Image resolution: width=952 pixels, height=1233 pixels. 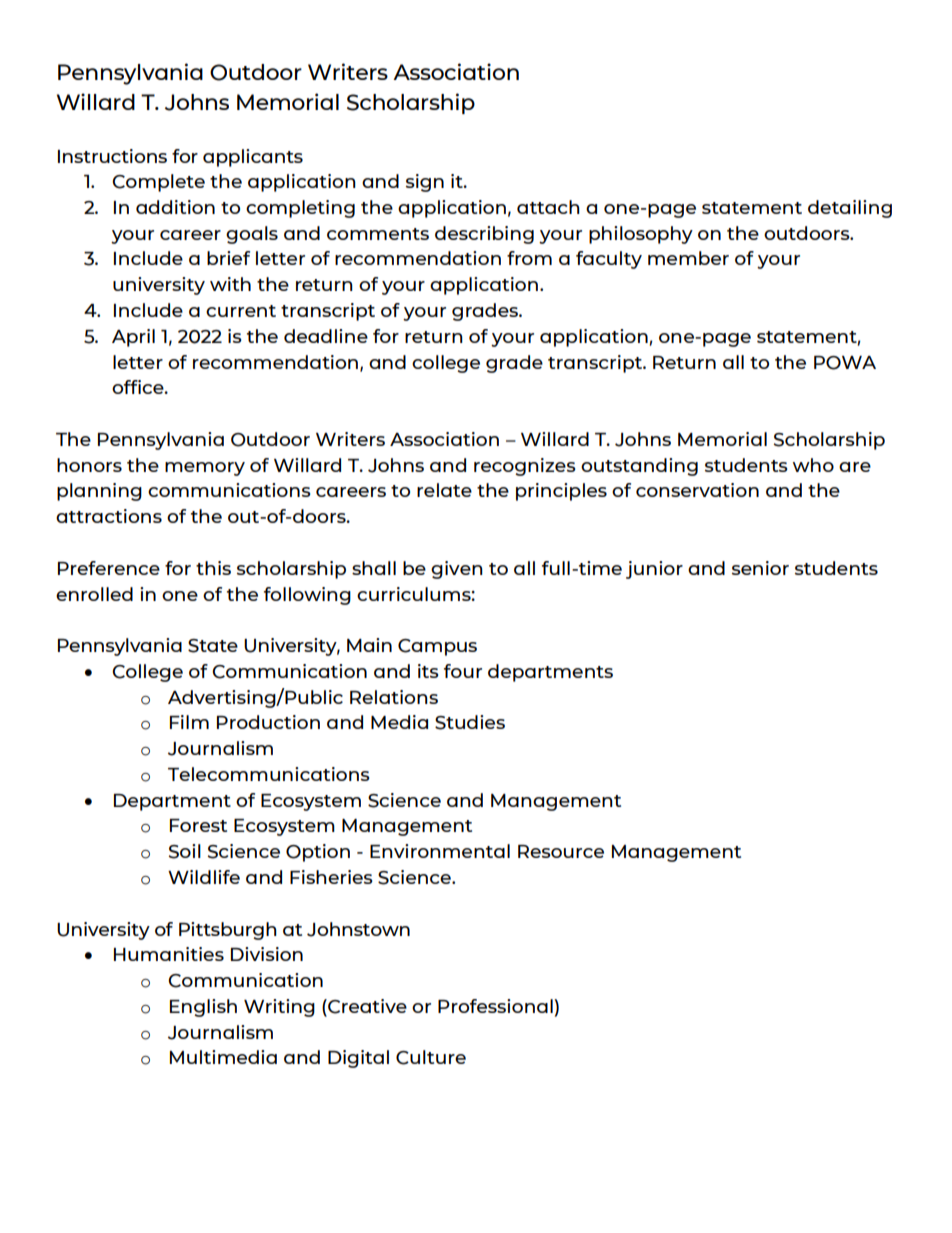 I want to click on Resource, so click(x=561, y=851).
